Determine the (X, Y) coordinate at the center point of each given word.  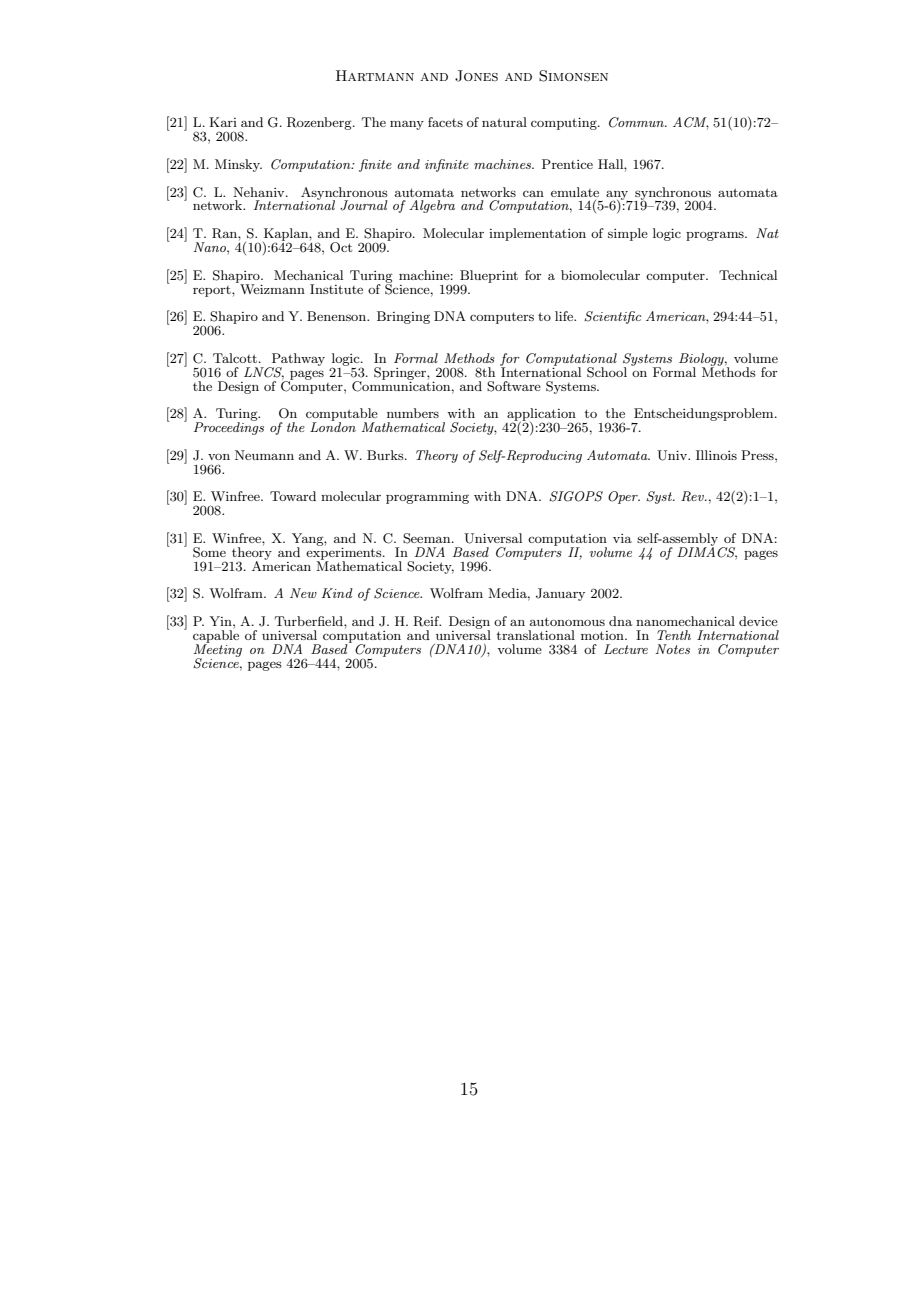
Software (514, 386)
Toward (293, 496)
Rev (693, 496)
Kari (223, 122)
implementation (537, 234)
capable (216, 636)
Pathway (297, 360)
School (607, 372)
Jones (476, 76)
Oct (341, 247)
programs (716, 236)
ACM (691, 123)
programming (427, 498)
